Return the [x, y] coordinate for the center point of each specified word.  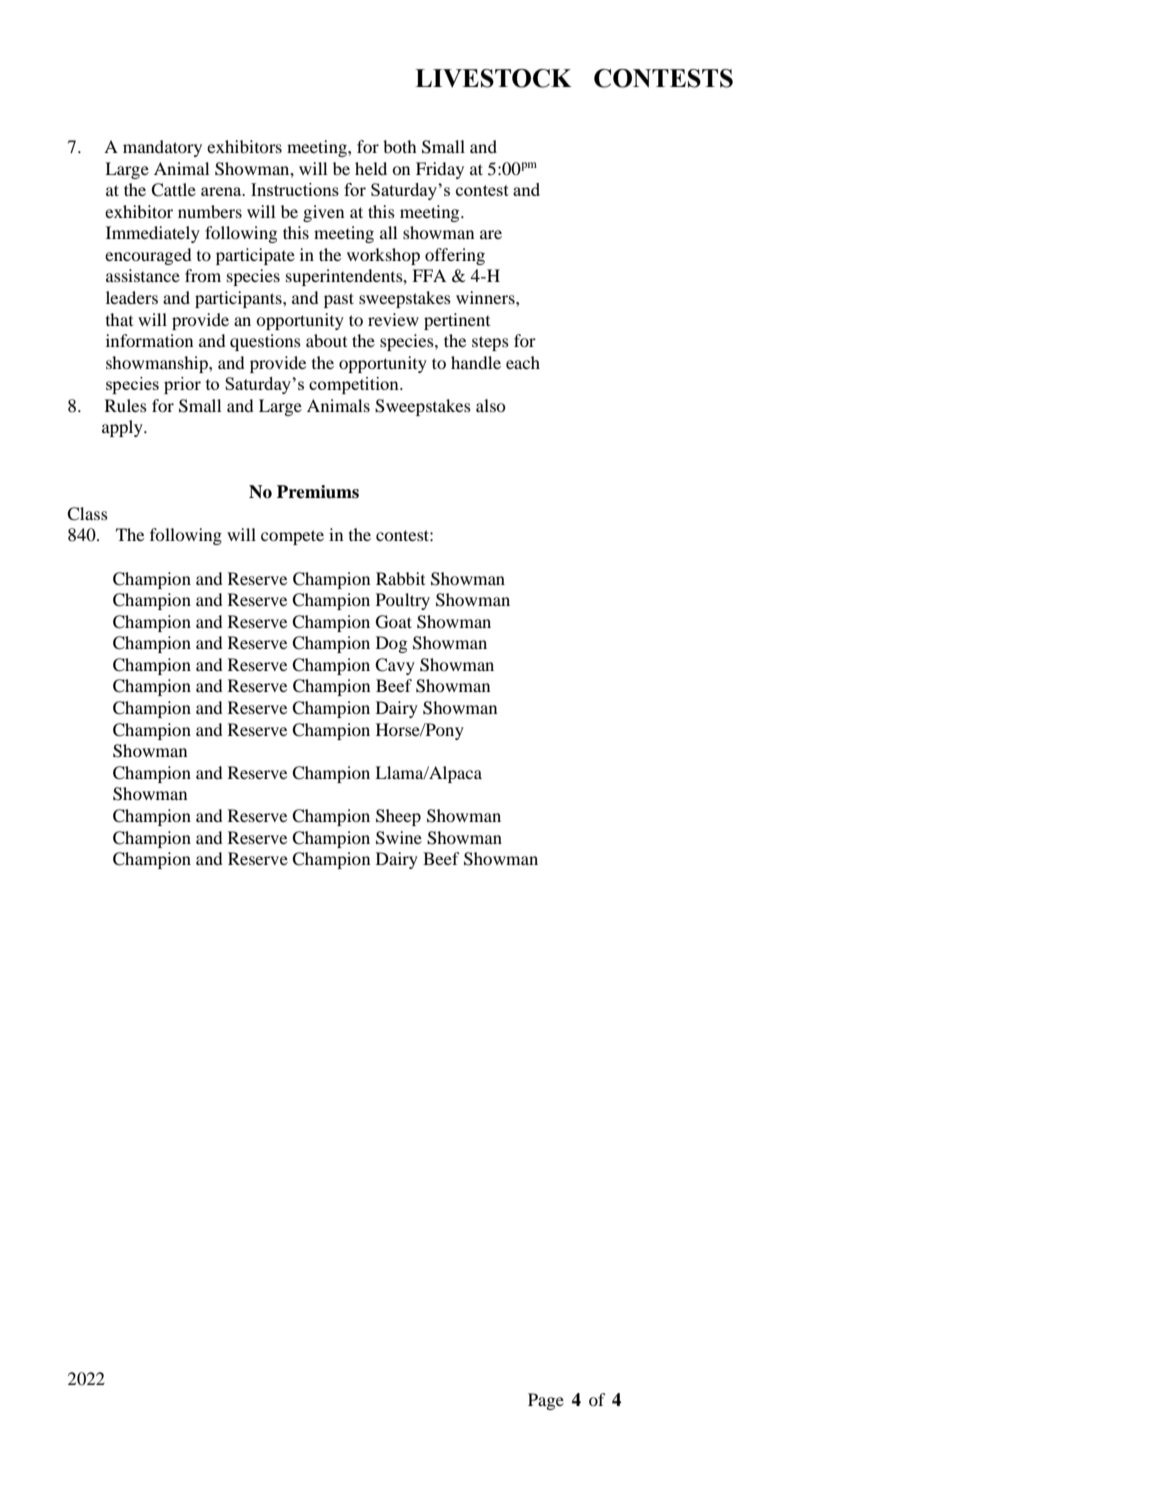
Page [546, 1401]
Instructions [295, 189]
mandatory [162, 148]
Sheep [398, 817]
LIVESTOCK [493, 78]
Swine [399, 838]
